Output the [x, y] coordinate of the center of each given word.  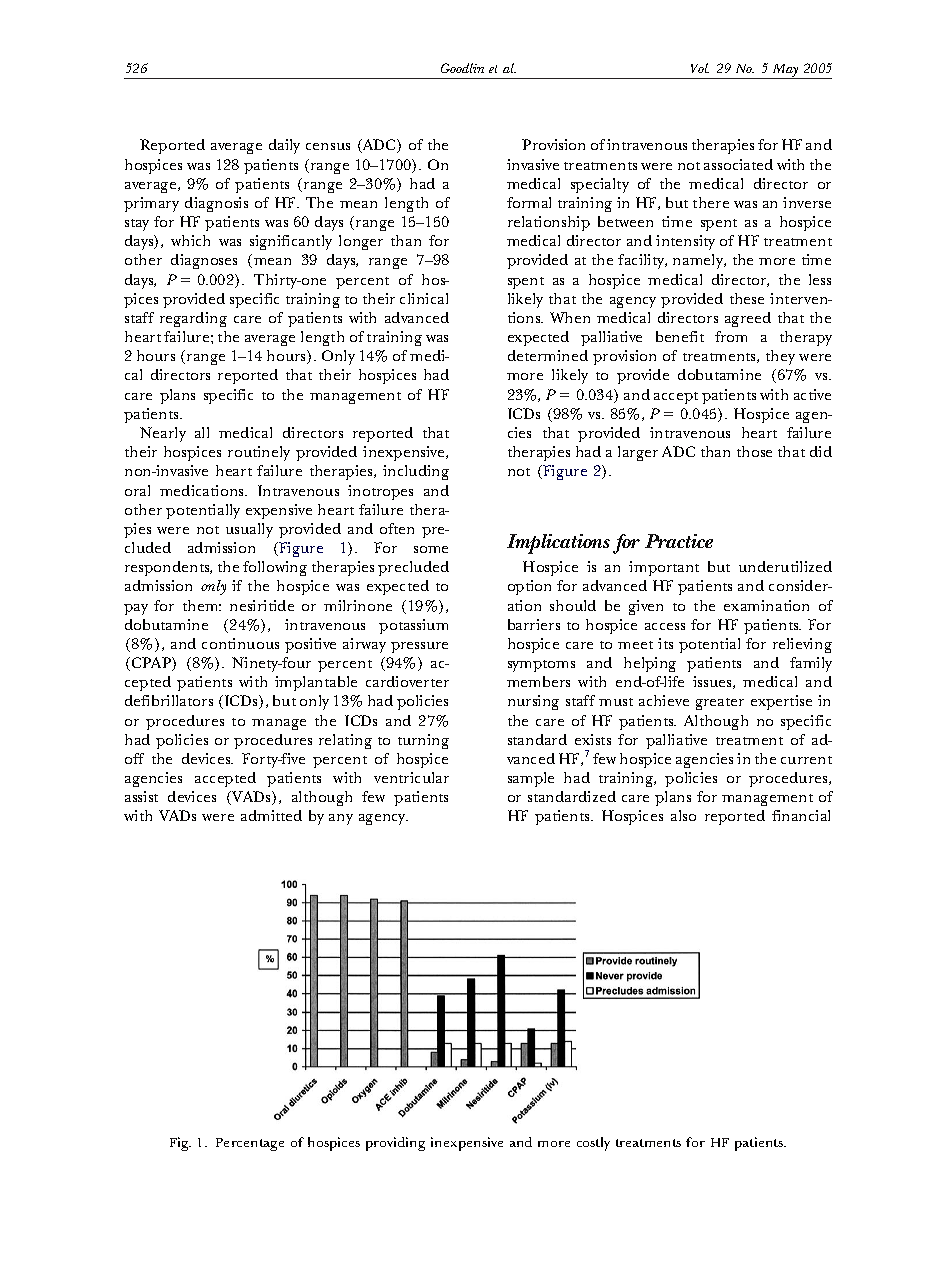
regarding [193, 319]
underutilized [785, 566]
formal [529, 202]
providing [395, 1144]
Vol [700, 68]
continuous [240, 643]
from [731, 336]
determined [548, 355]
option [529, 587]
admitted [271, 815]
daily [284, 146]
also [683, 815]
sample [531, 779]
